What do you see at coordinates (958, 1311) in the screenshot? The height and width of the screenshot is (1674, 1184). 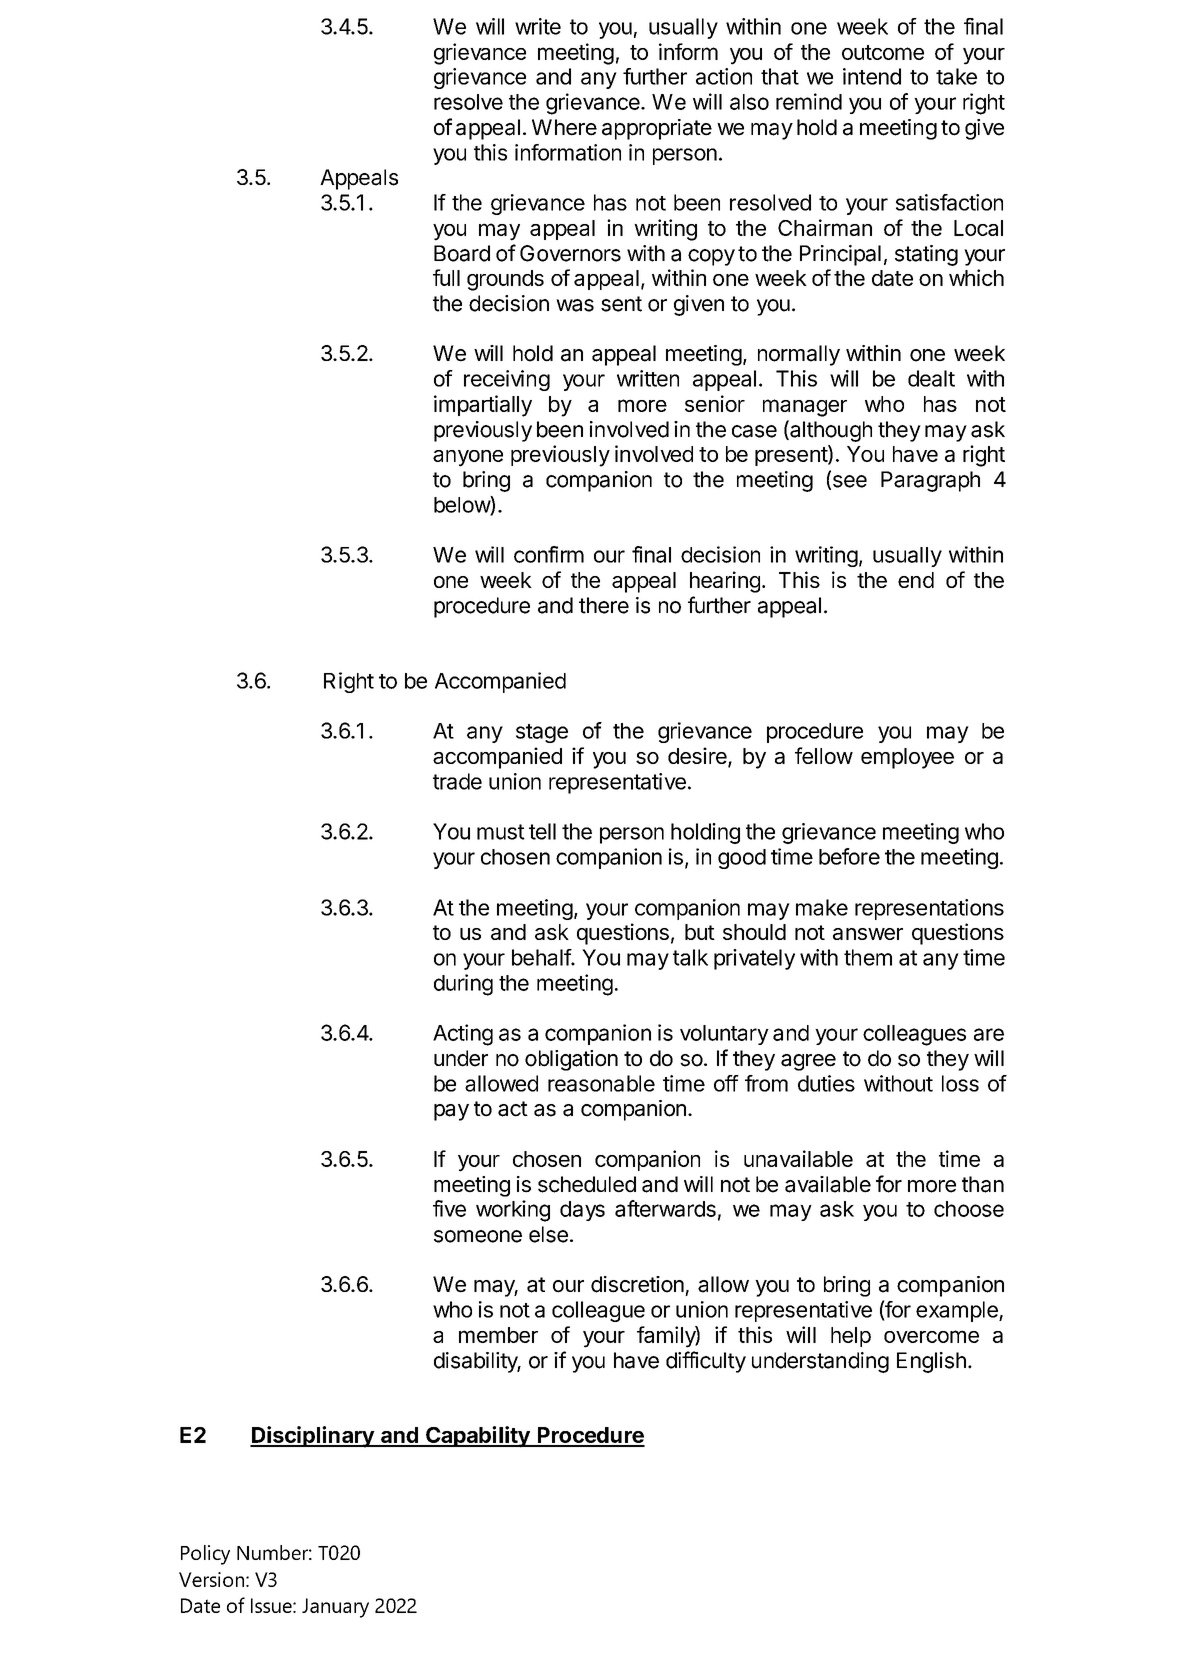 I see `example` at bounding box center [958, 1311].
